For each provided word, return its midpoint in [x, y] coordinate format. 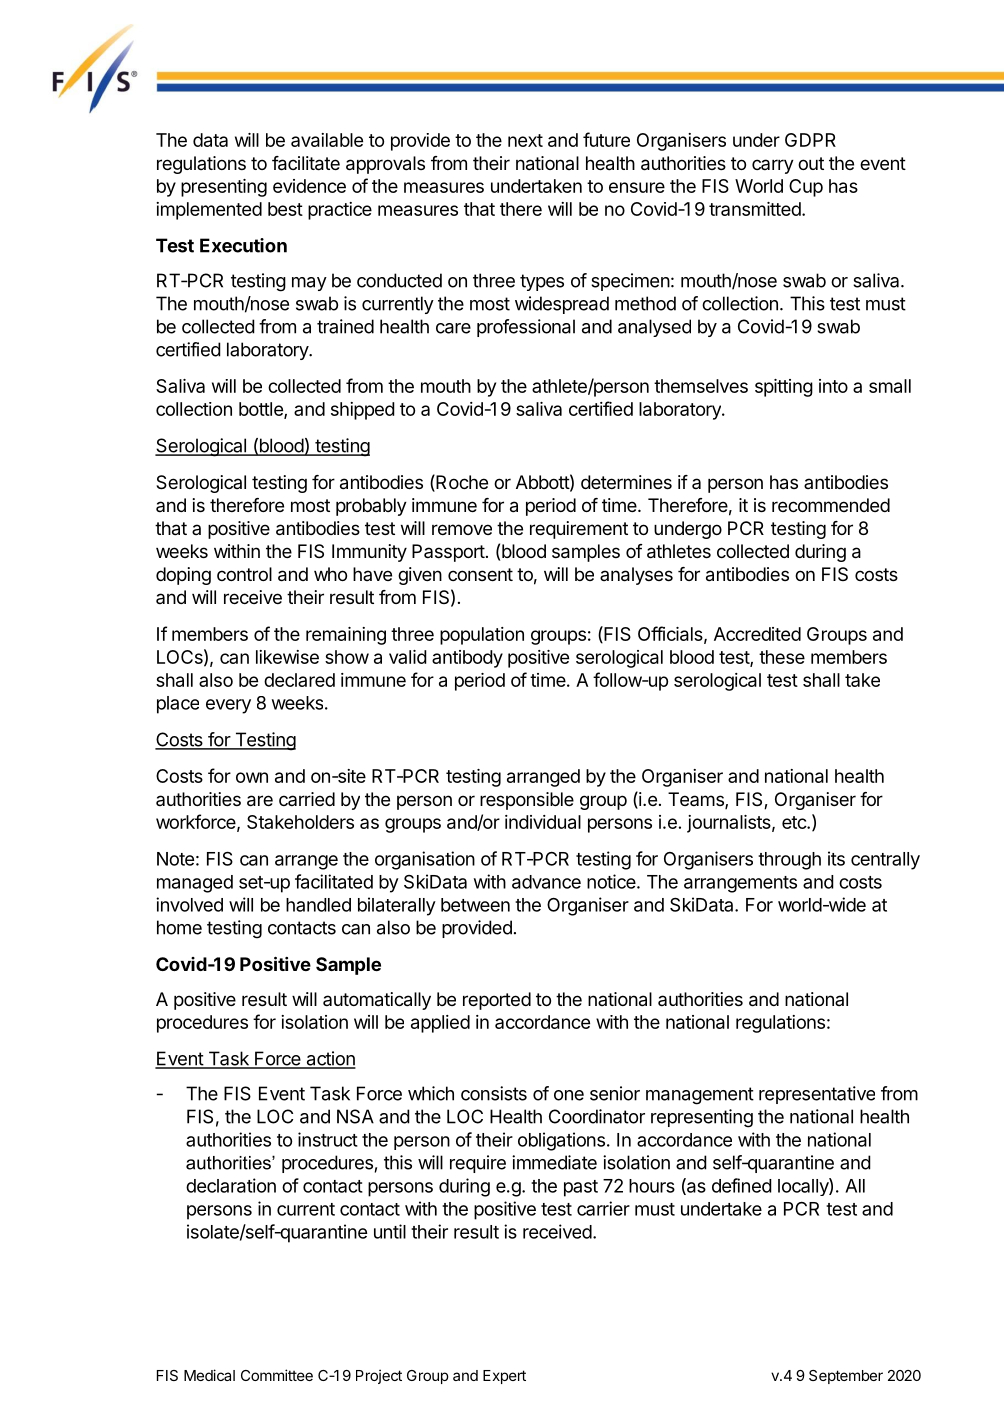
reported [497, 1001]
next [525, 140]
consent [480, 574]
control [244, 574]
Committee [277, 1375]
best [285, 209]
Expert [504, 1377]
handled [318, 905]
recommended [831, 505]
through [789, 861]
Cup [806, 188]
